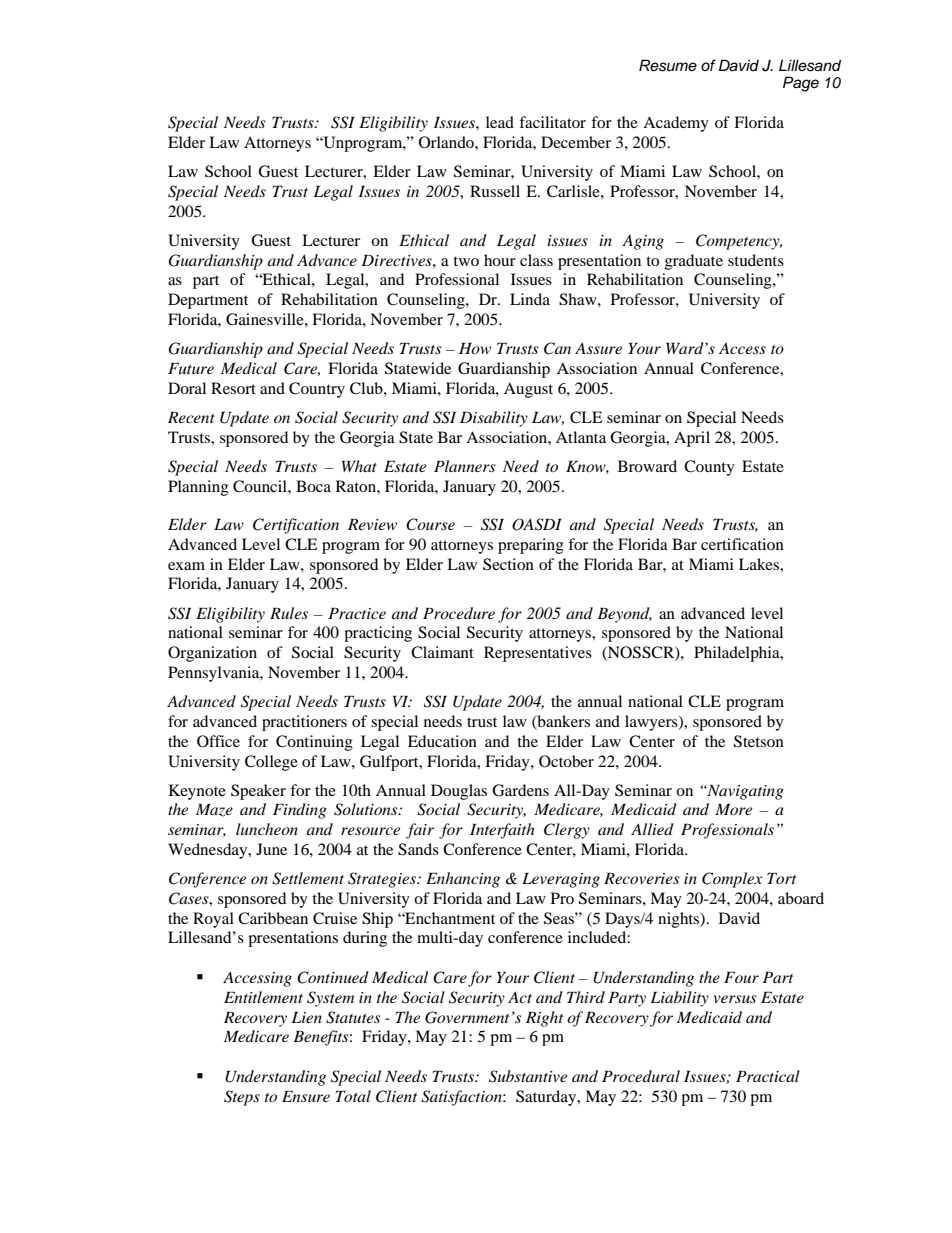 The width and height of the screenshot is (952, 1233). Describe the element at coordinates (500, 122) in the screenshot. I see `lead` at that location.
